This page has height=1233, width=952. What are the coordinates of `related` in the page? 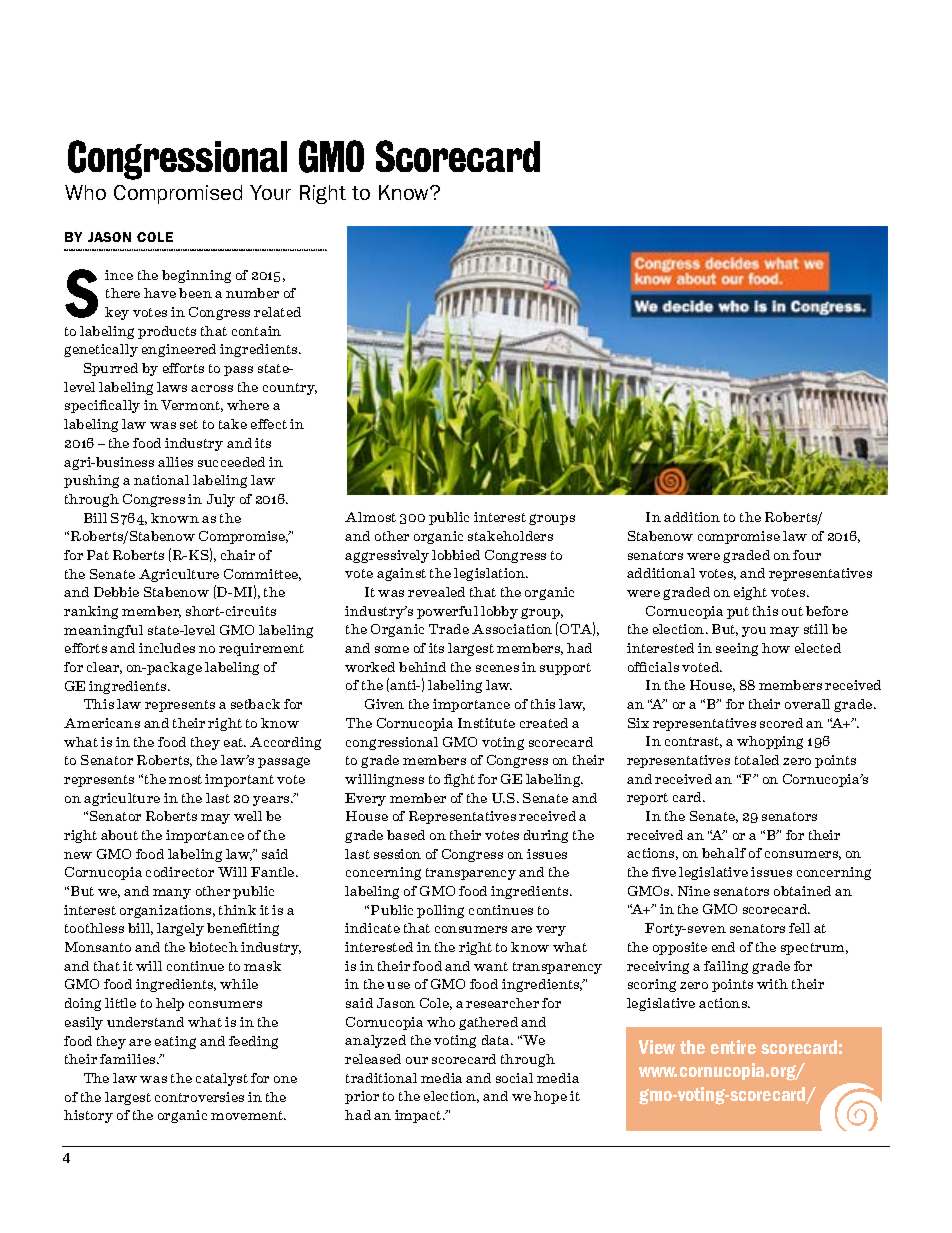 It's located at (277, 312).
